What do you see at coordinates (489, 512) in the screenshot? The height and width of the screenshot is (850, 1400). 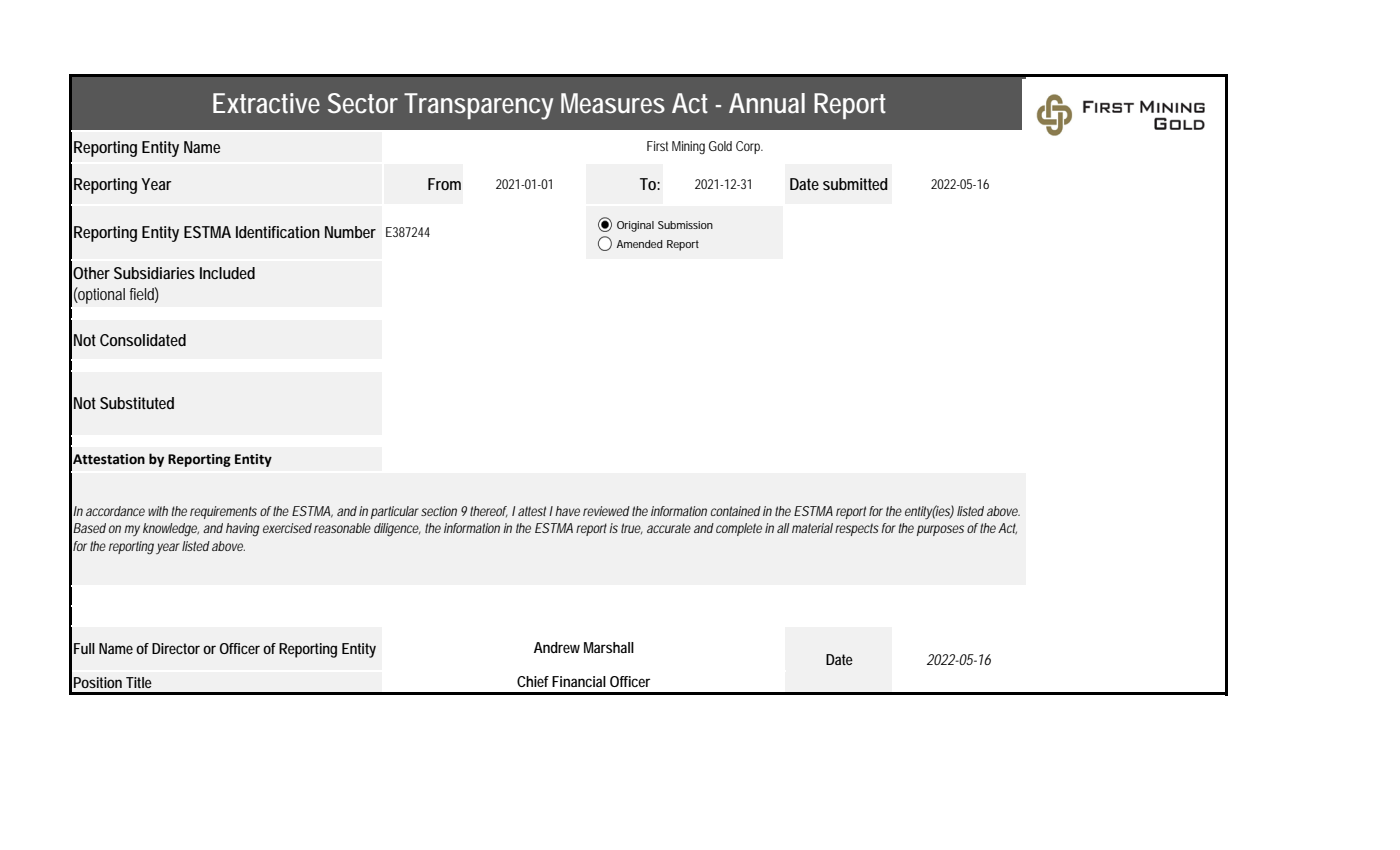 I see `thereof` at bounding box center [489, 512].
